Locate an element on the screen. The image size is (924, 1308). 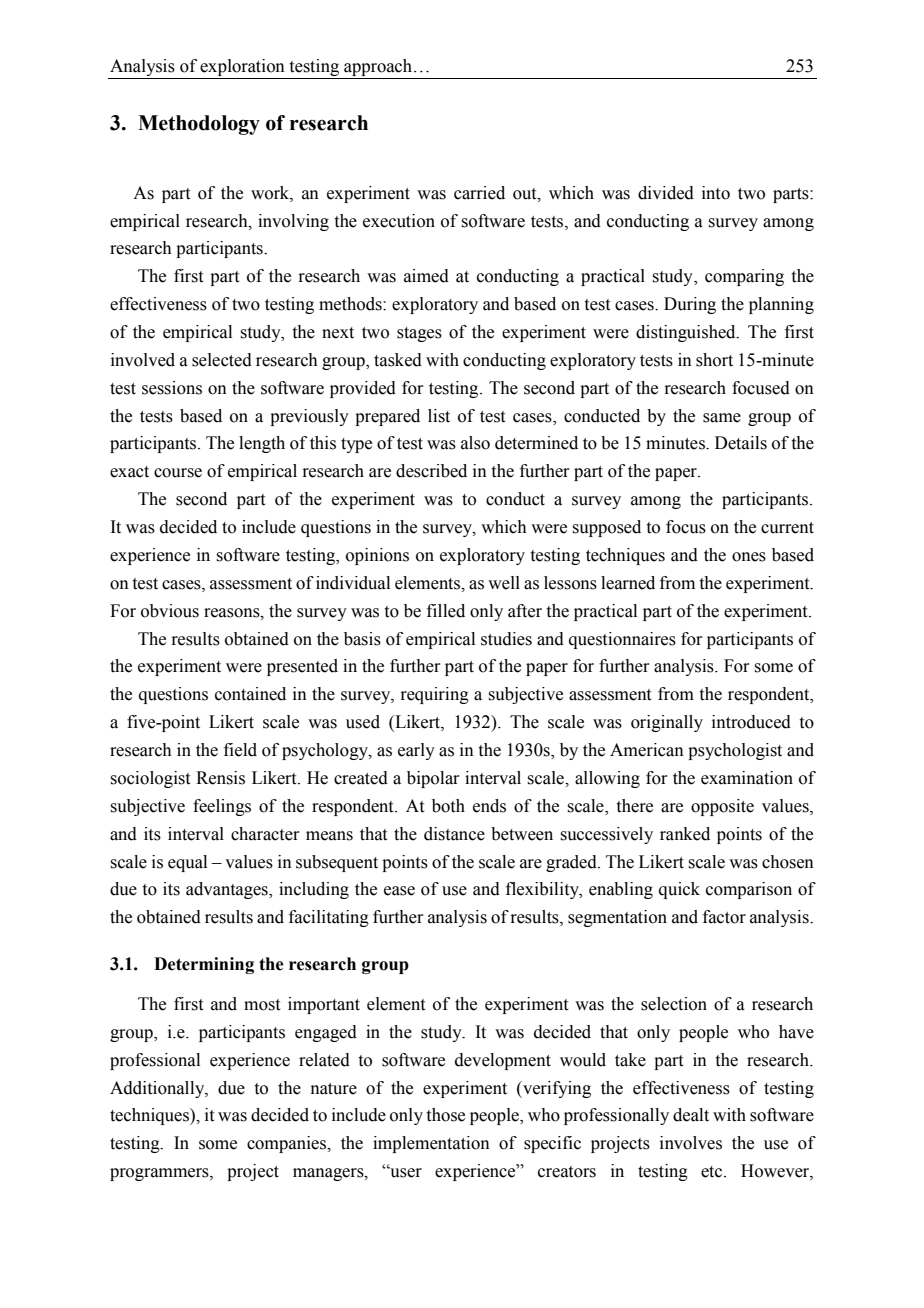
described is located at coordinates (431, 471).
